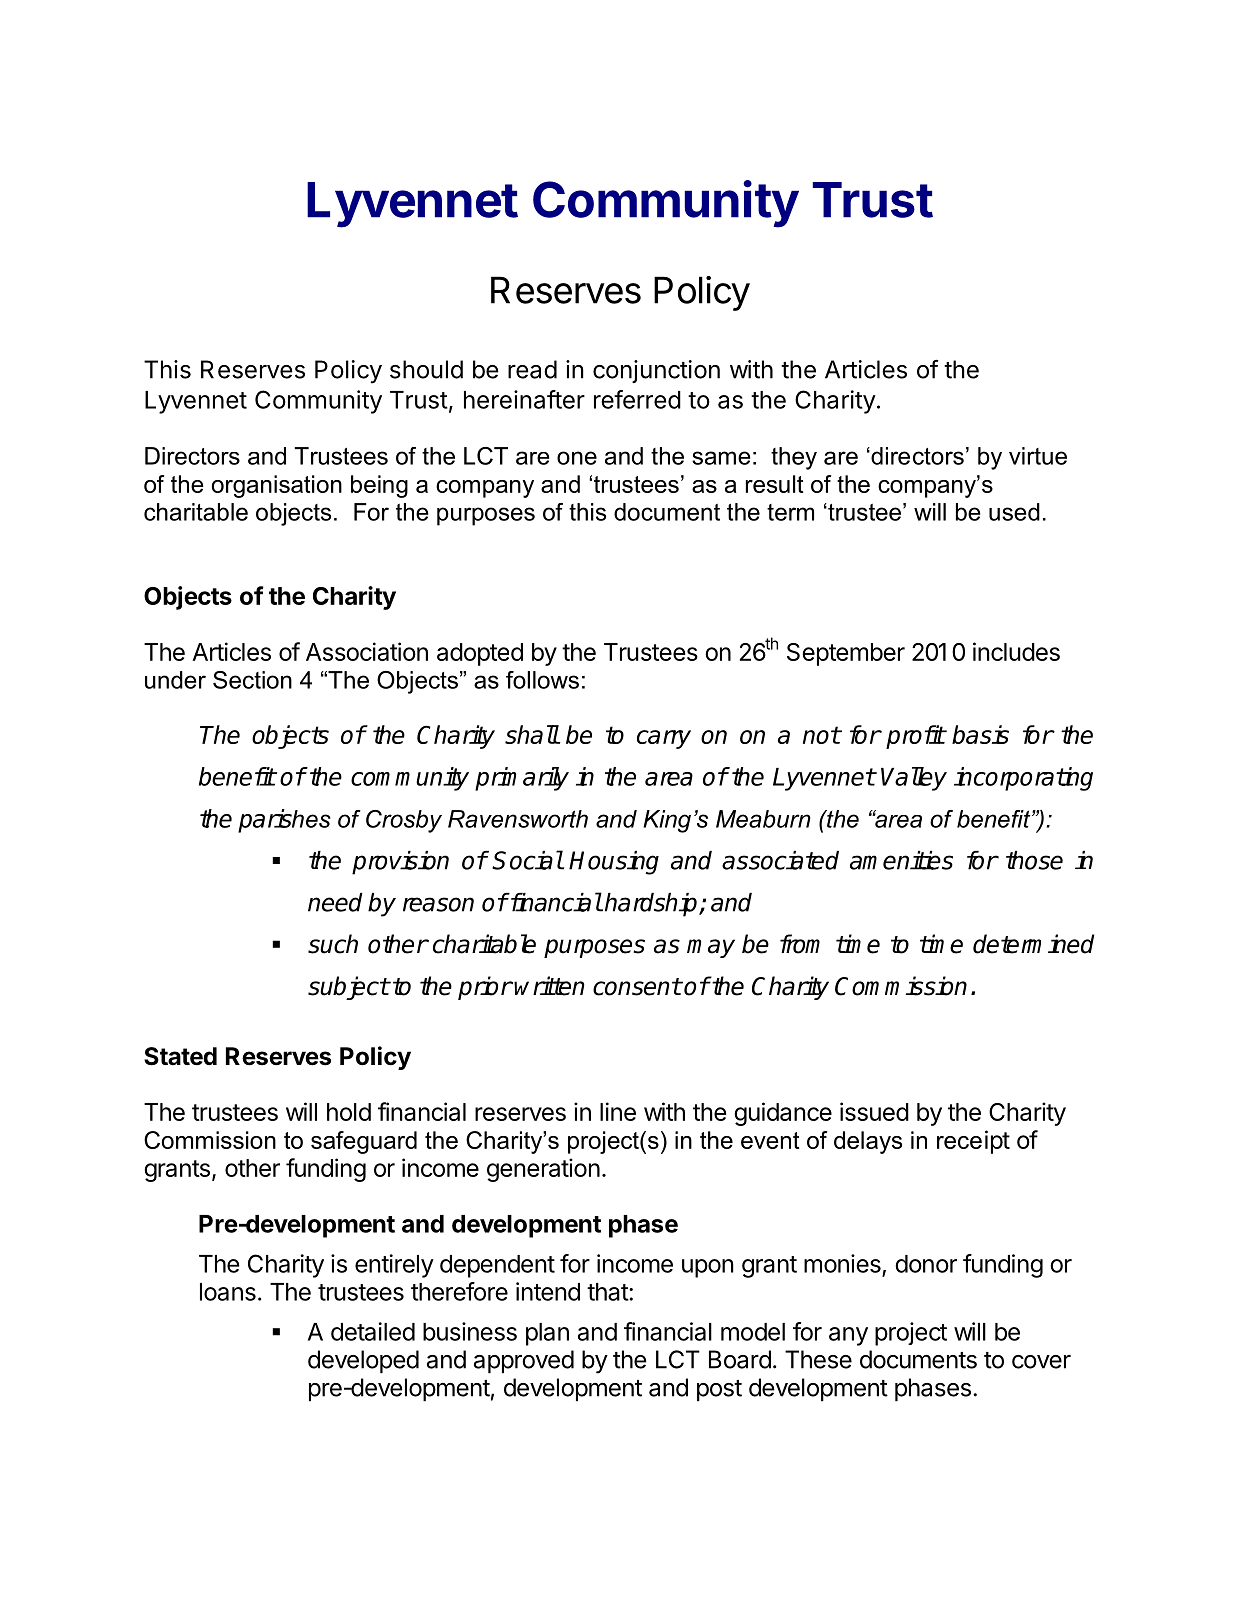 This screenshot has width=1237, height=1601. I want to click on line, so click(618, 1111).
